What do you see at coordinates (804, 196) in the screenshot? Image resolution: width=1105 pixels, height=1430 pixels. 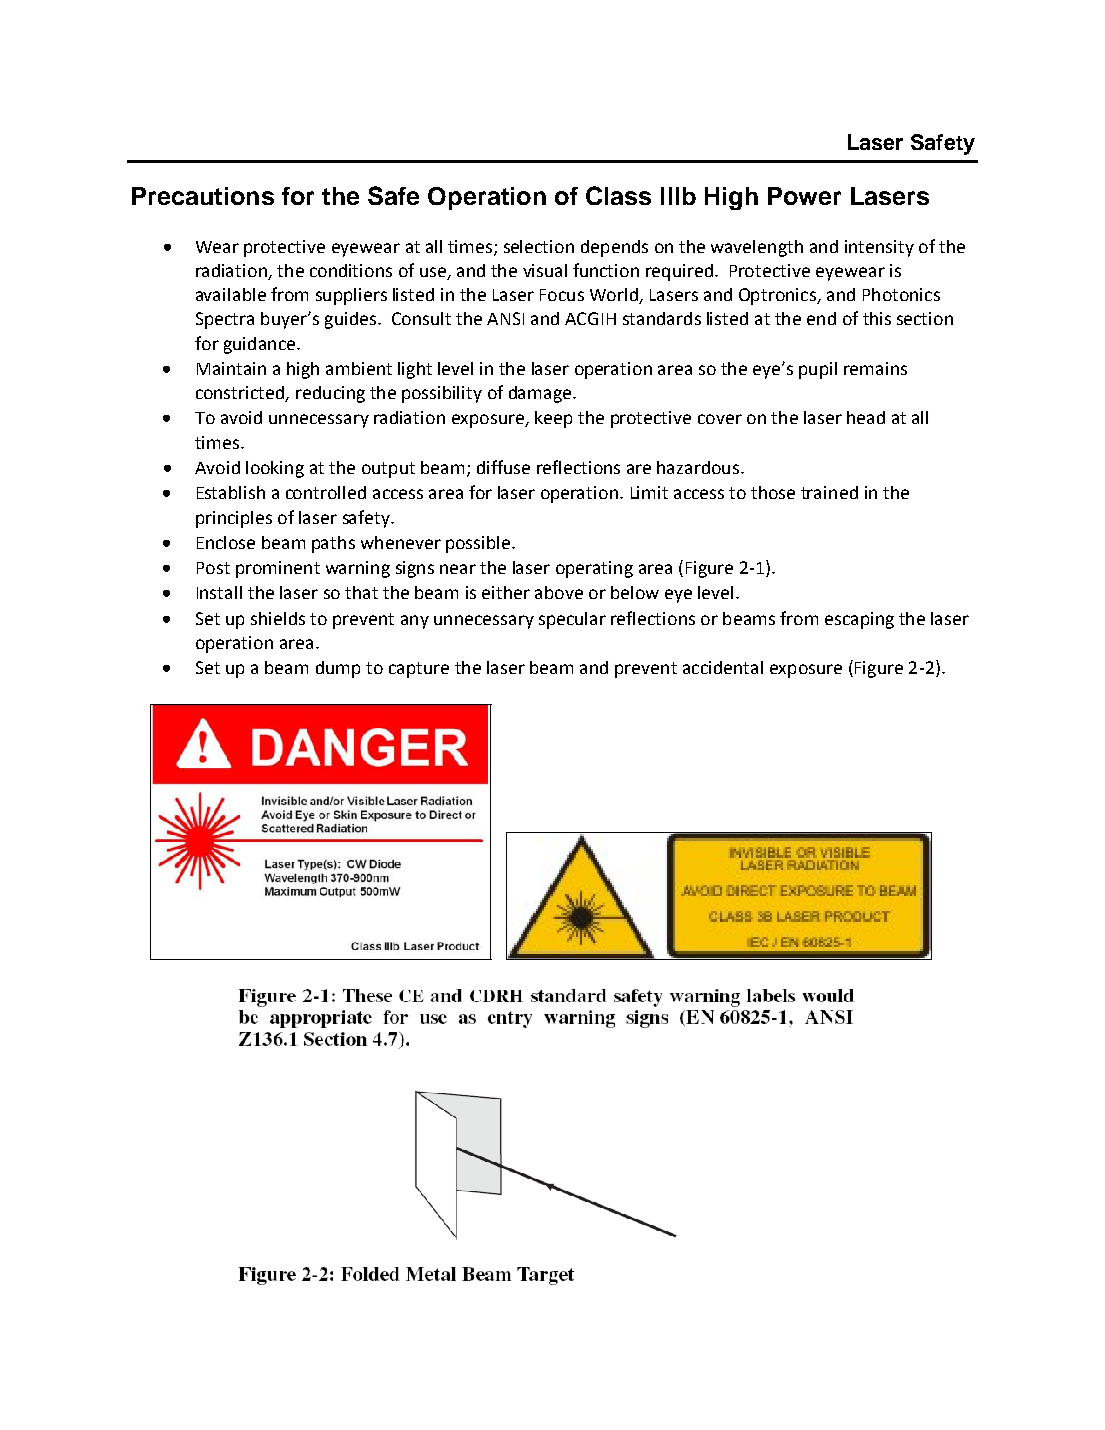 I see `Power` at bounding box center [804, 196].
